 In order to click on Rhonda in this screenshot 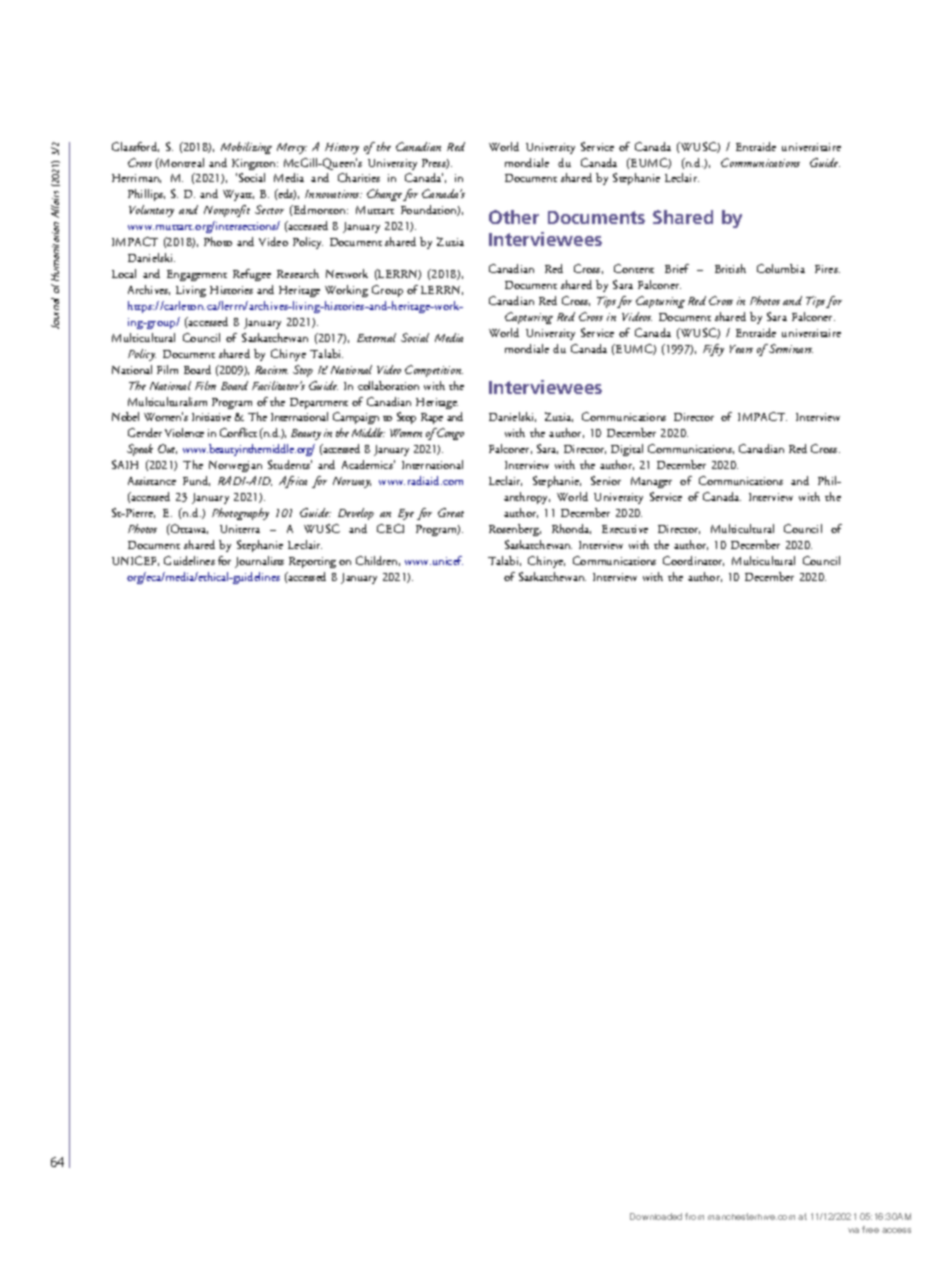, I will do `click(571, 529)`.
